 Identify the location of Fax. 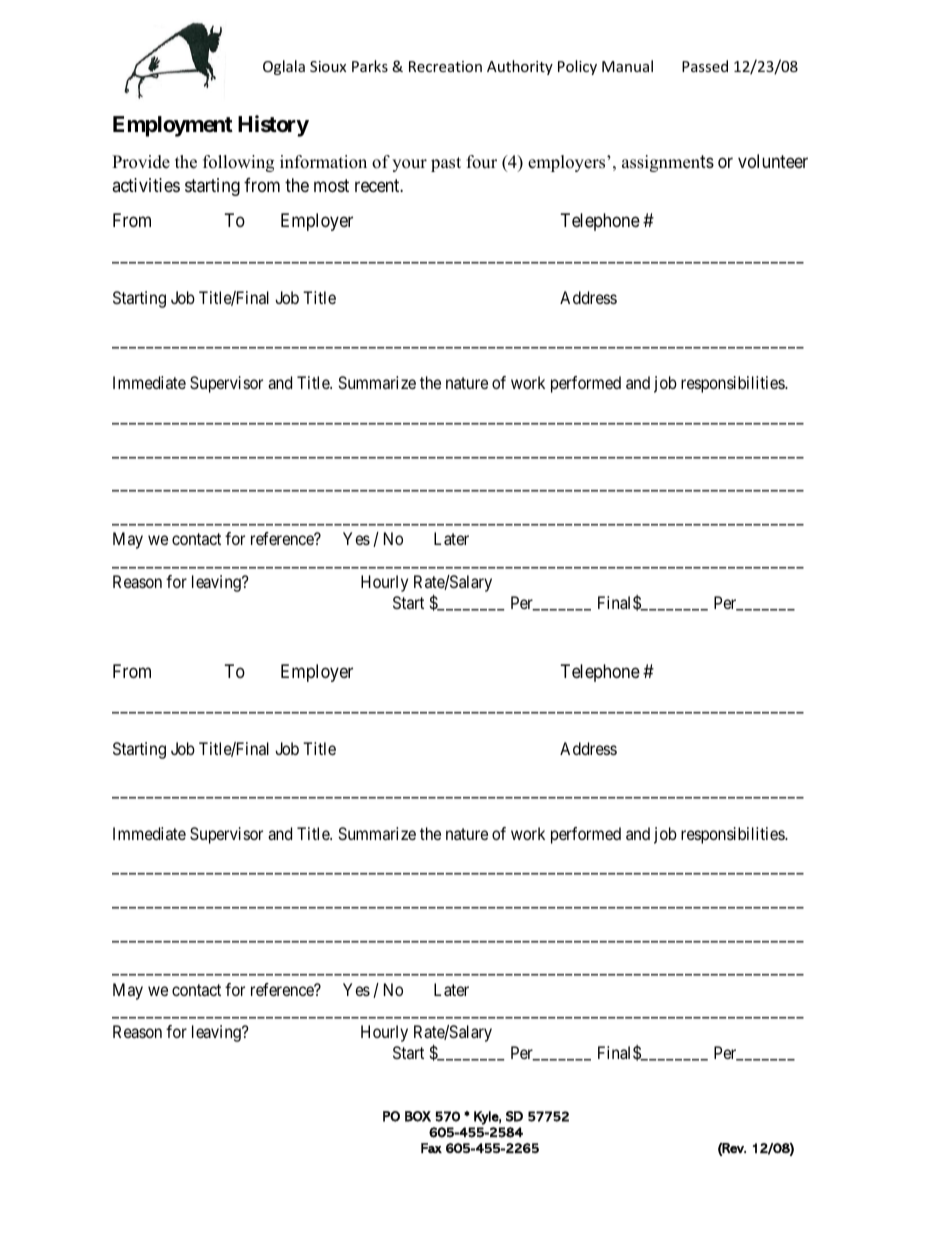
(431, 1148).
